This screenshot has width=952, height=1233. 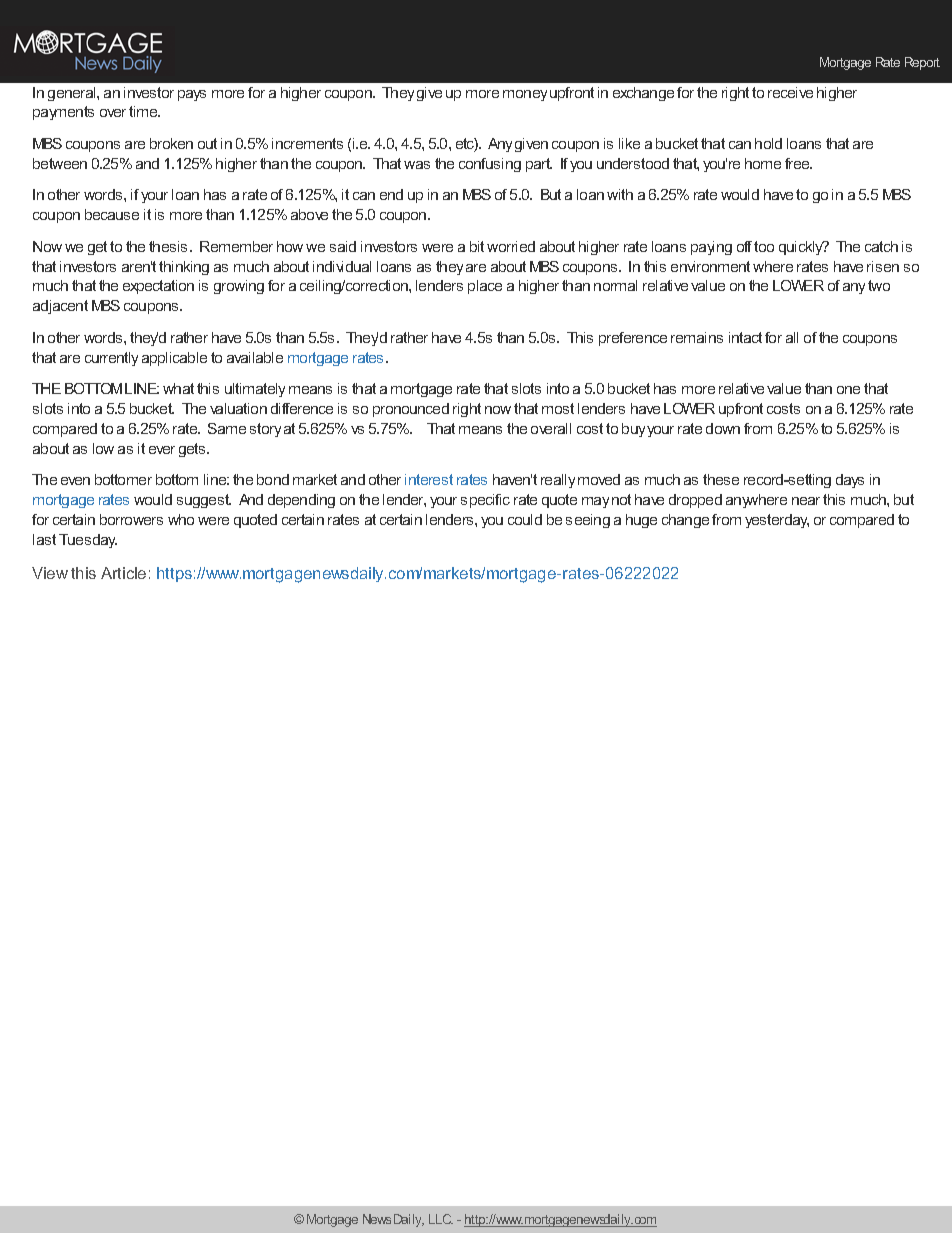 I want to click on Article, so click(x=123, y=573).
